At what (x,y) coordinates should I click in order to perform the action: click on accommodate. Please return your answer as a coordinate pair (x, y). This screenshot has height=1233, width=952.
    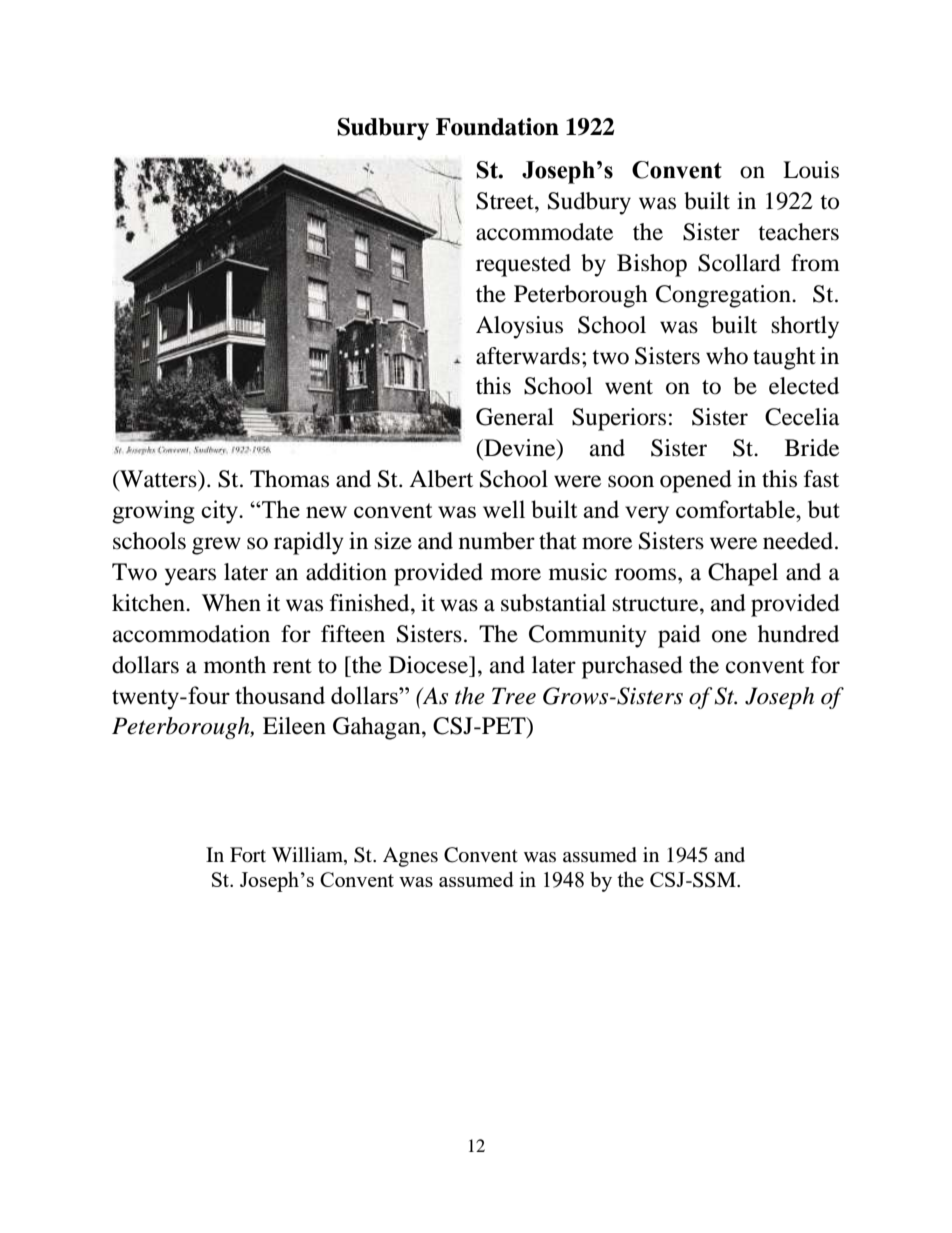
    Looking at the image, I should click on (544, 232).
